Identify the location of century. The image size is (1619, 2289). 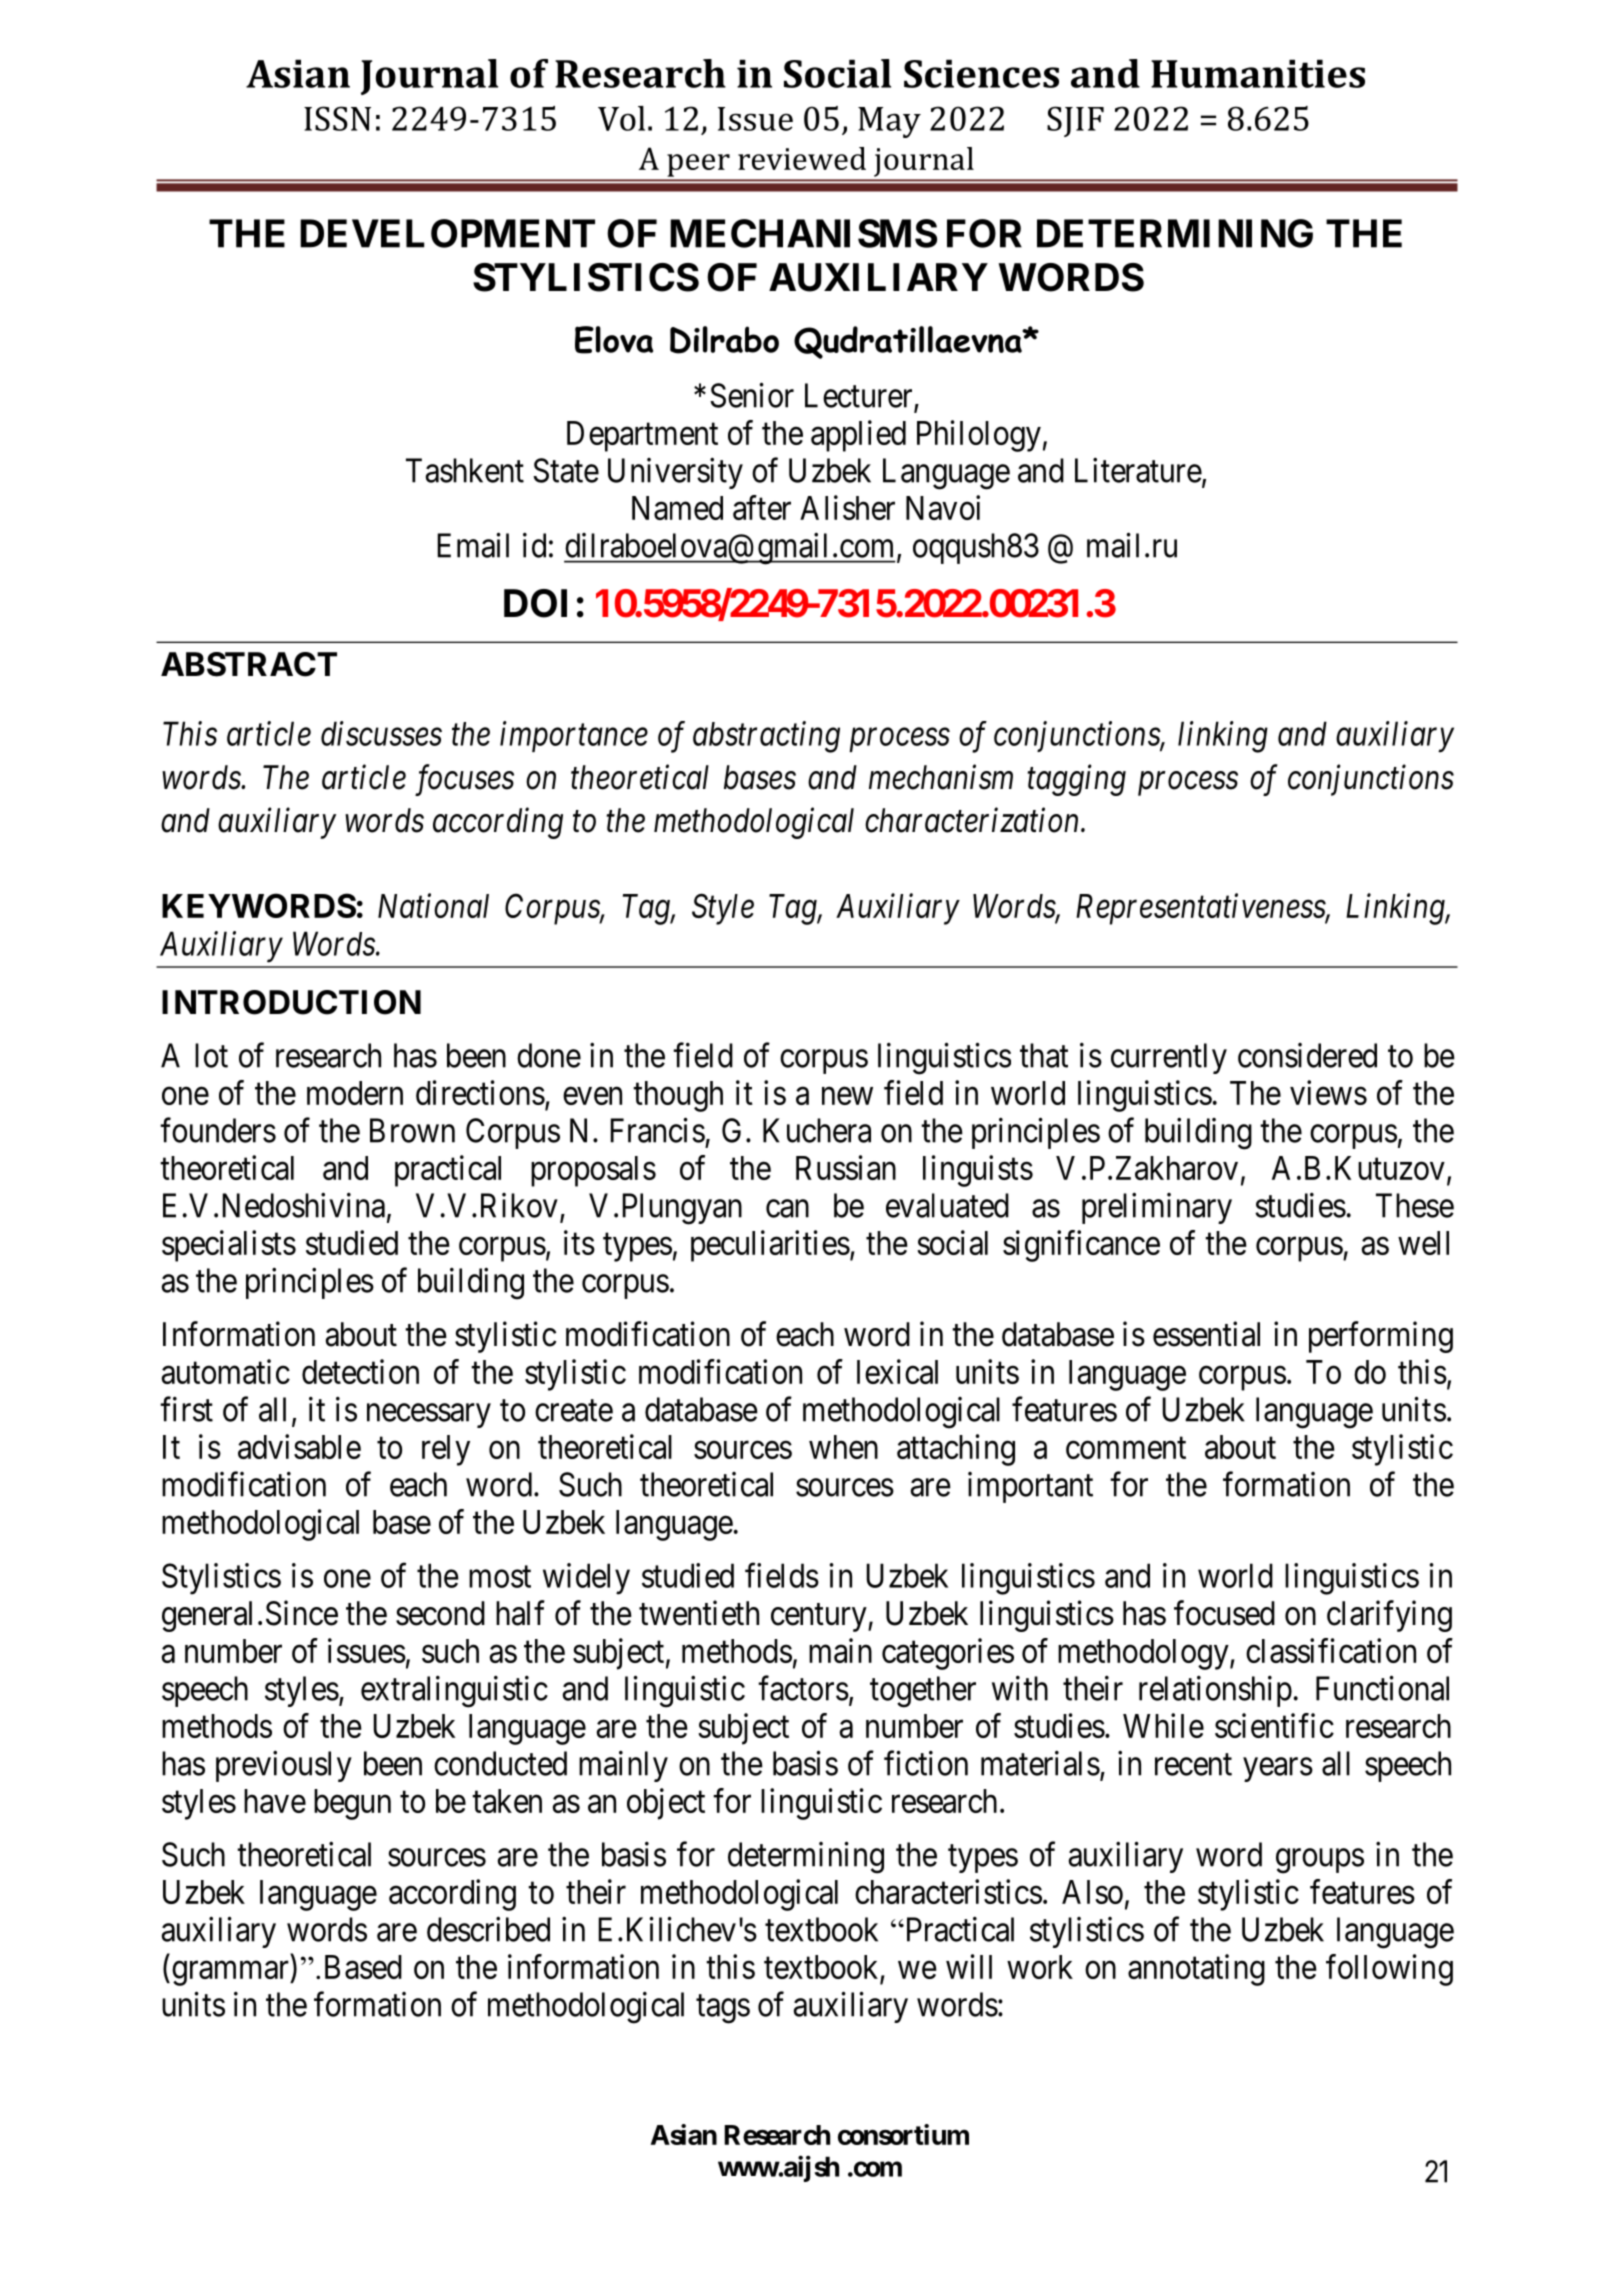
(820, 1618).
